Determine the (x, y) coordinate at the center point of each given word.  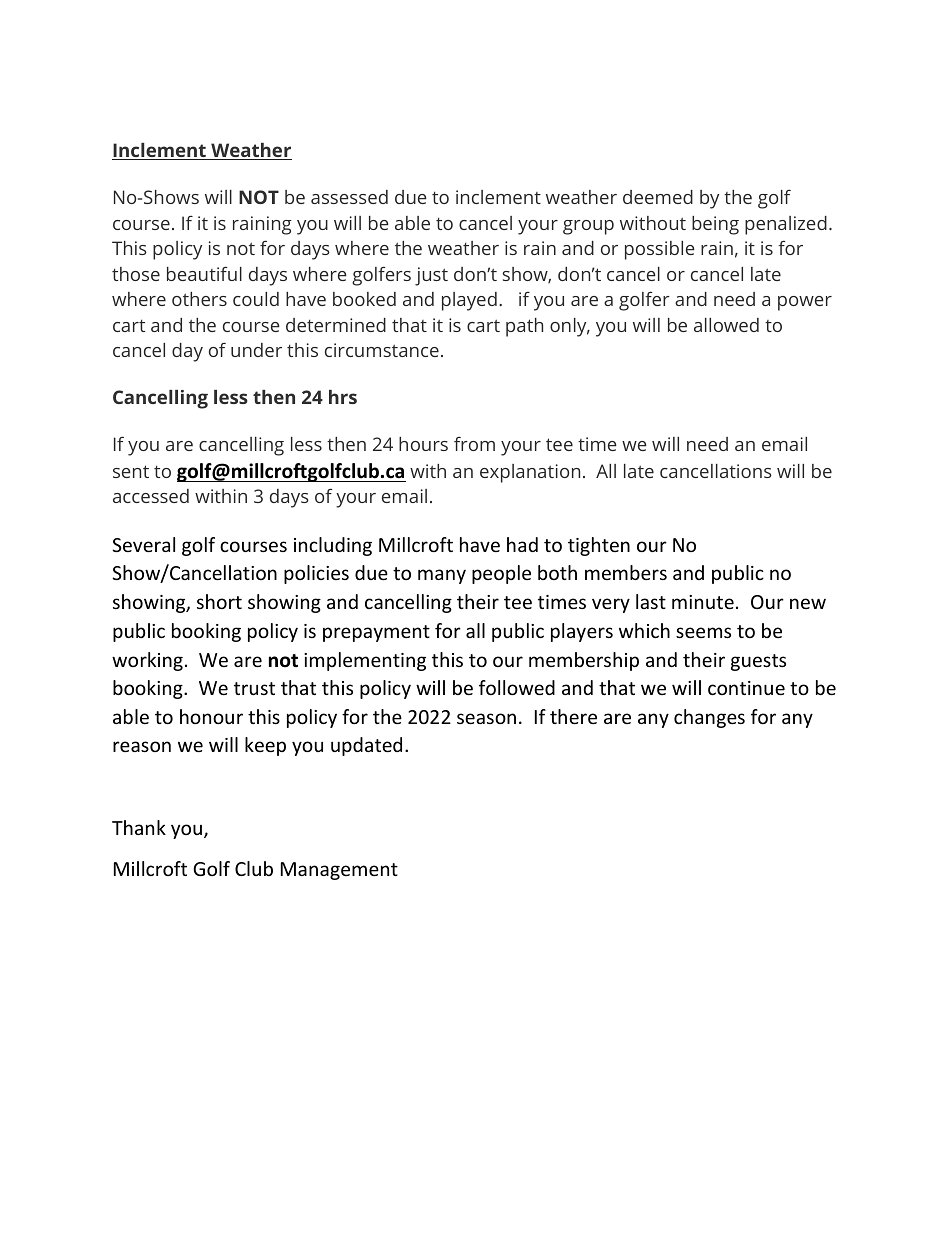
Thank (139, 827)
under (256, 350)
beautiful (204, 273)
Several (143, 544)
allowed (726, 325)
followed (517, 687)
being (715, 225)
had (522, 544)
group (588, 227)
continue (746, 688)
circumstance (382, 350)
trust (254, 688)
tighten (599, 546)
